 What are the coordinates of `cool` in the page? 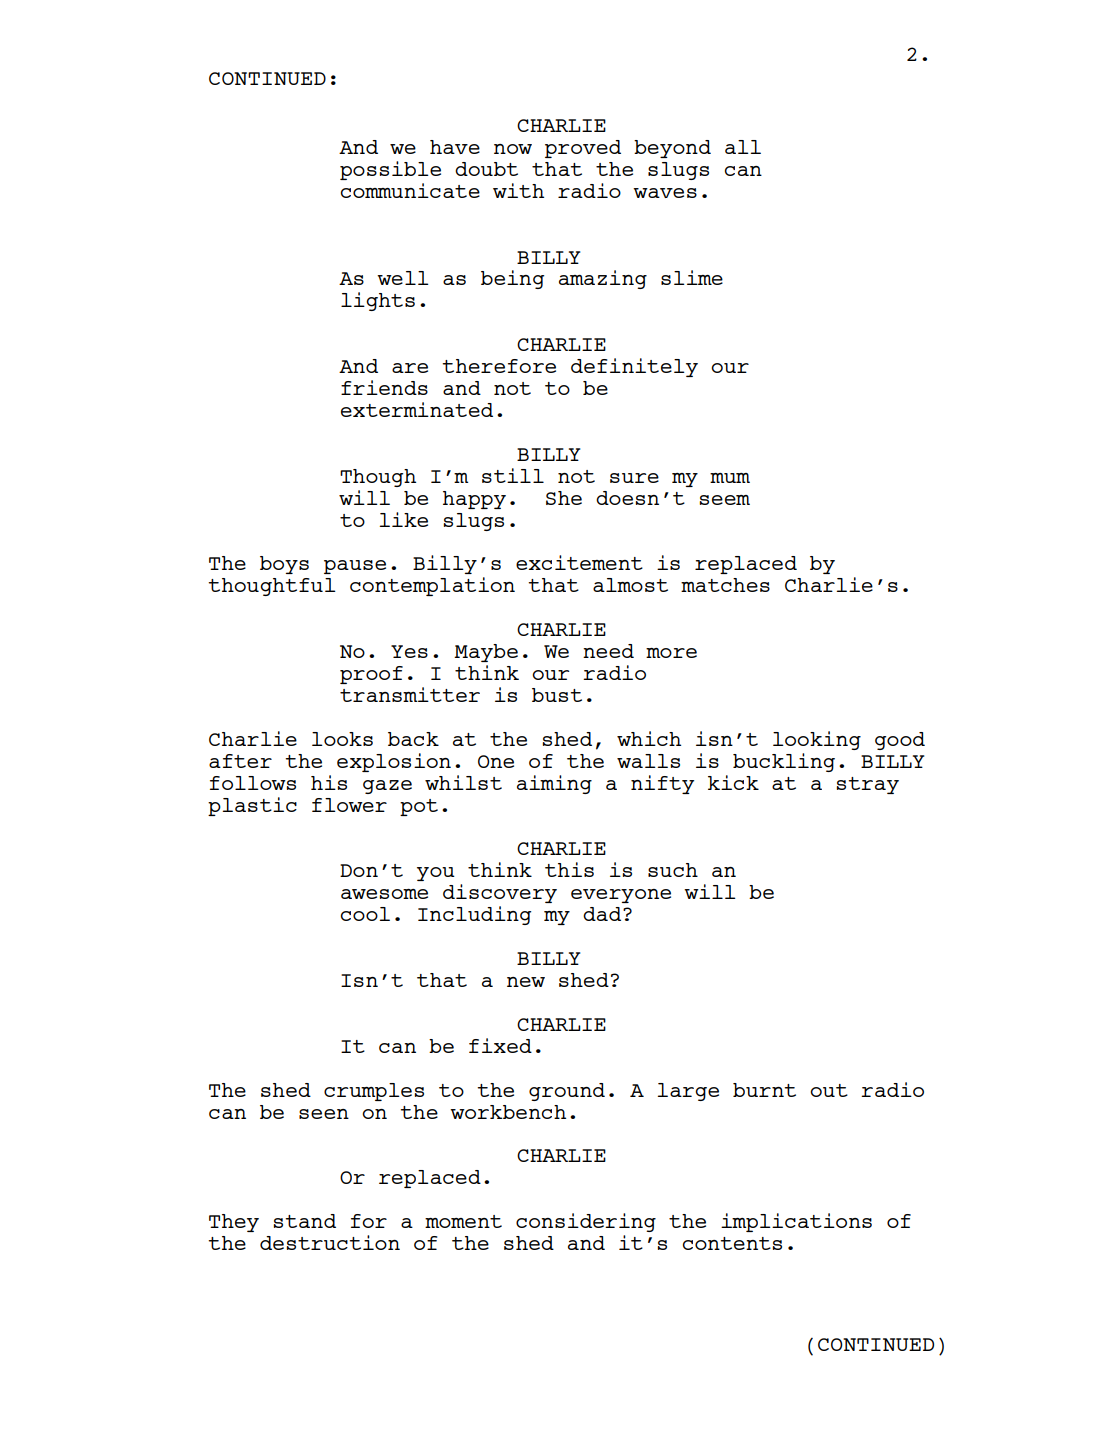 It's located at (365, 914).
